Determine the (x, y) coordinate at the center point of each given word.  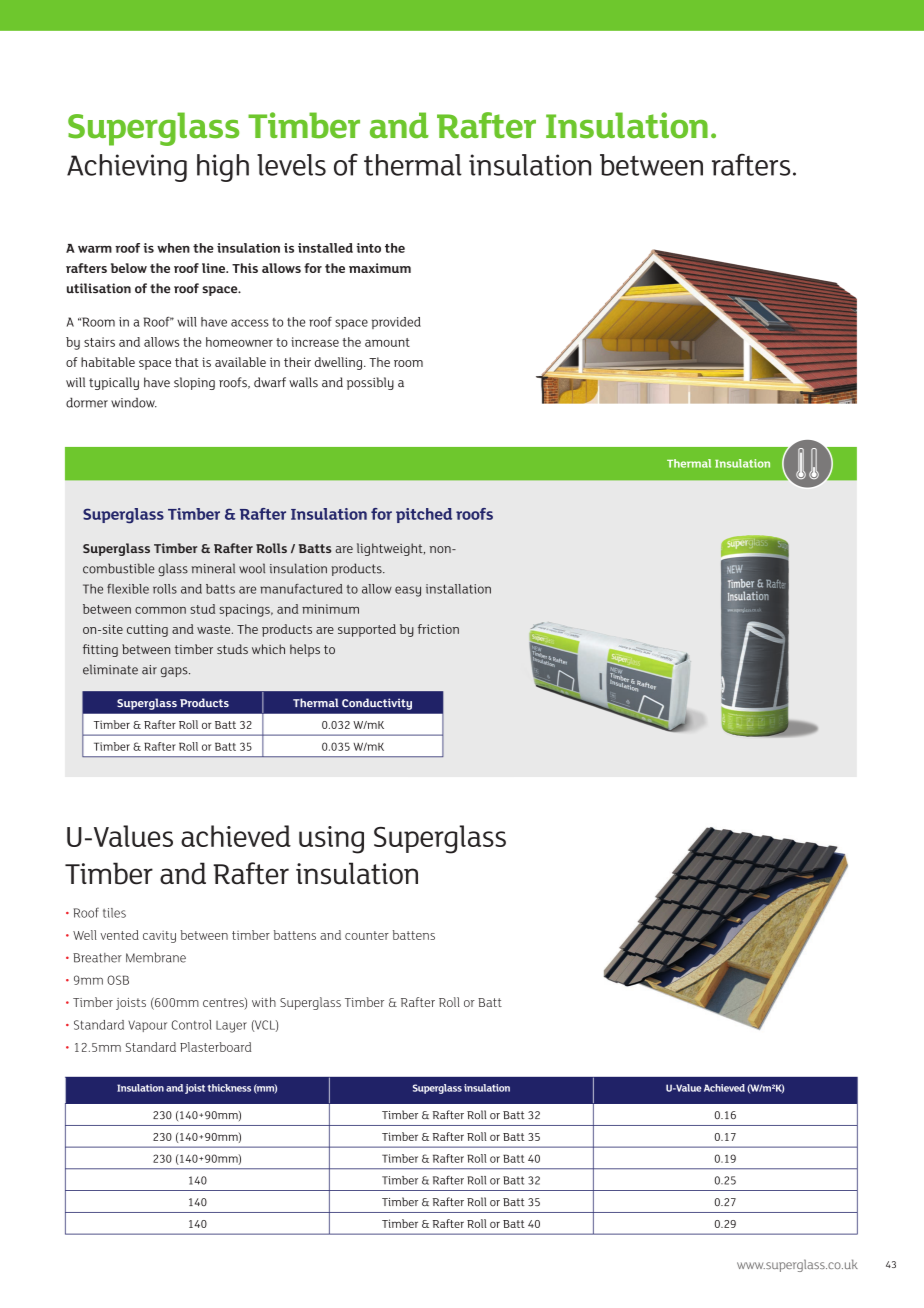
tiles (114, 913)
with (264, 1002)
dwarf (270, 382)
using (331, 840)
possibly (370, 383)
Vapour (147, 1026)
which (268, 649)
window (134, 402)
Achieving (127, 168)
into (368, 248)
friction (438, 629)
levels (291, 165)
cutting (147, 630)
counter (367, 935)
